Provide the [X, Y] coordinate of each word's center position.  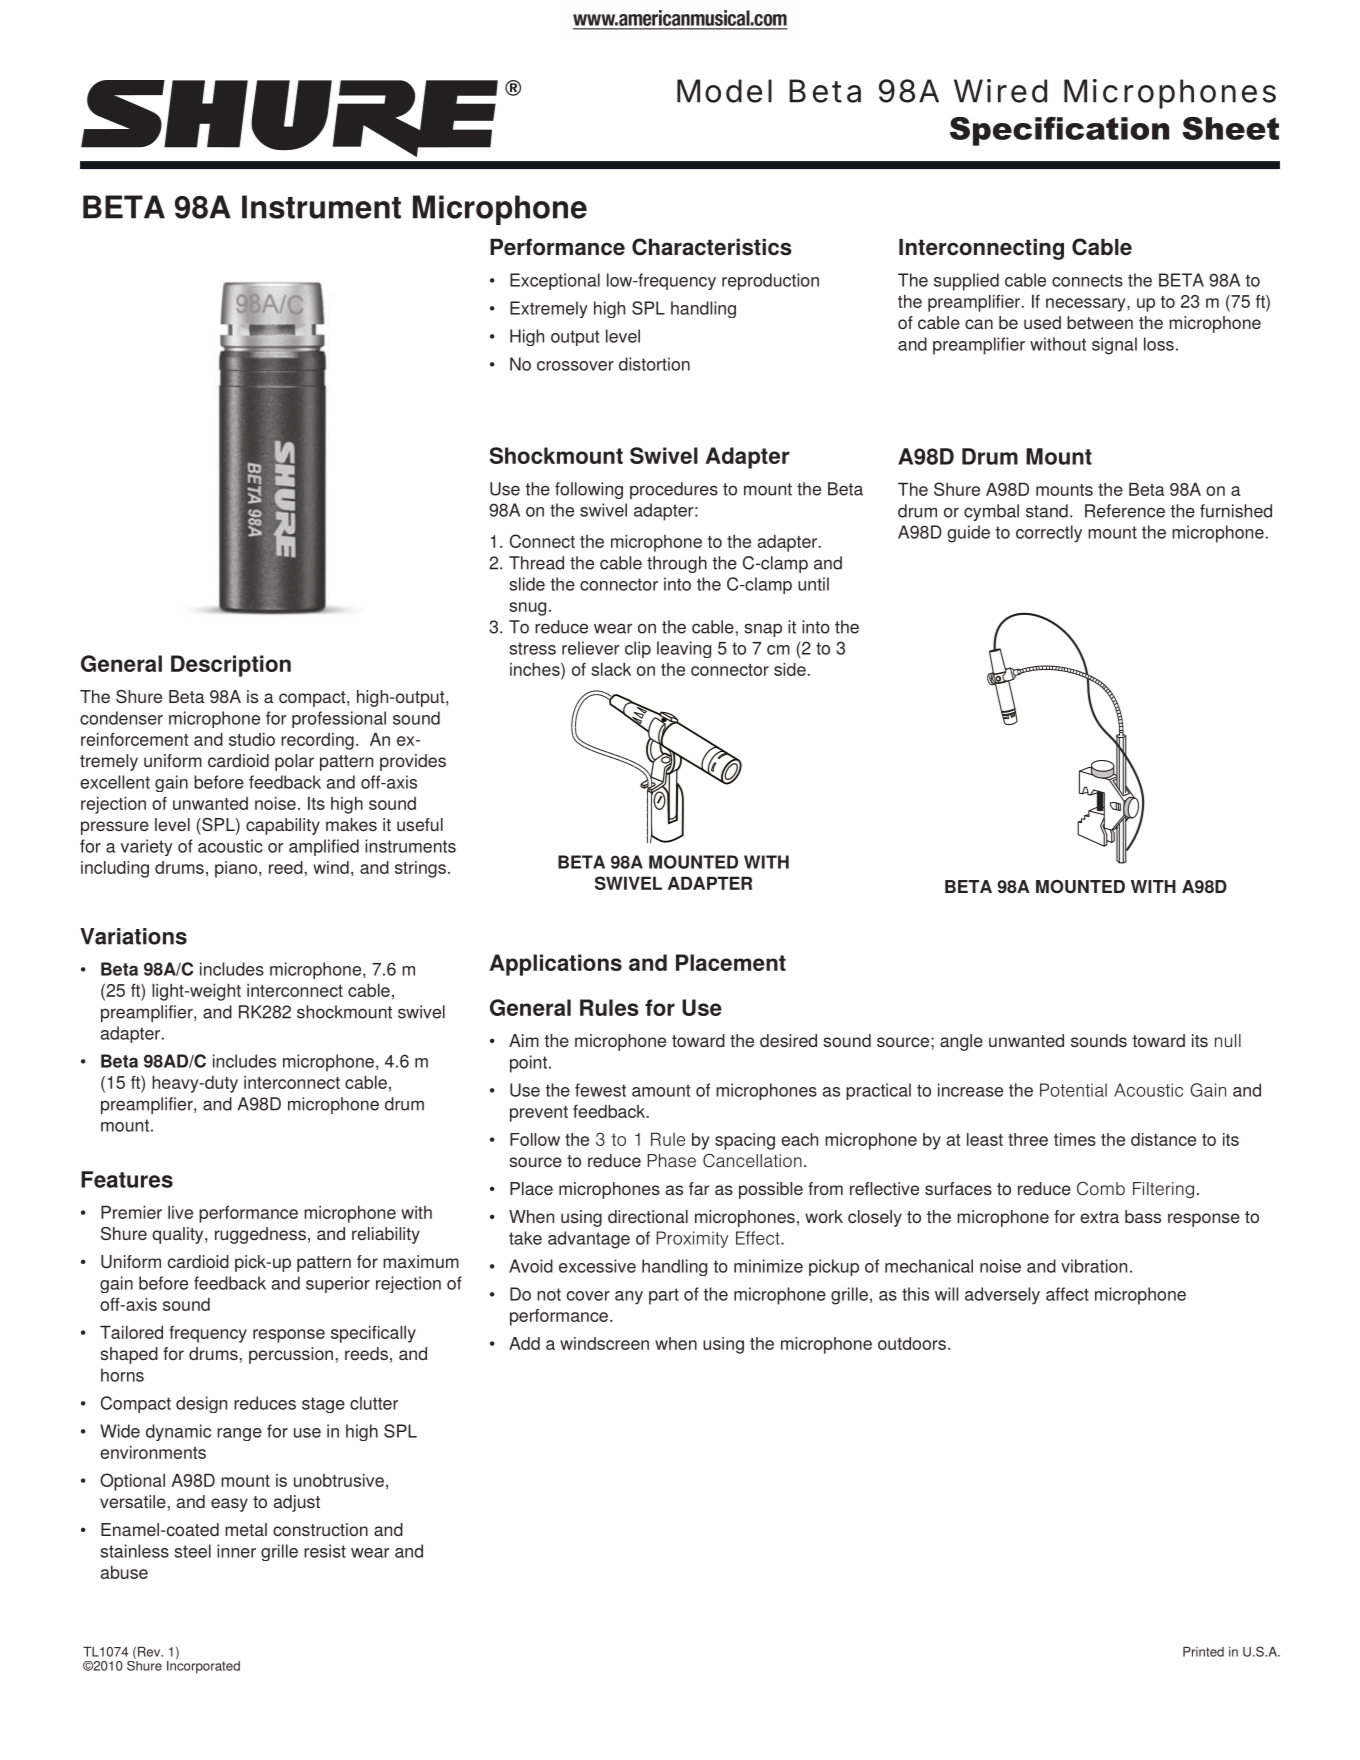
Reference [1125, 511]
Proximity [693, 1239]
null [1228, 1040]
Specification [1059, 131]
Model [724, 91]
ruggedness [260, 1235]
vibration [1094, 1266]
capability [283, 826]
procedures [674, 490]
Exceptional [555, 281]
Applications [556, 965]
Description [231, 666]
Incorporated [203, 1666]
